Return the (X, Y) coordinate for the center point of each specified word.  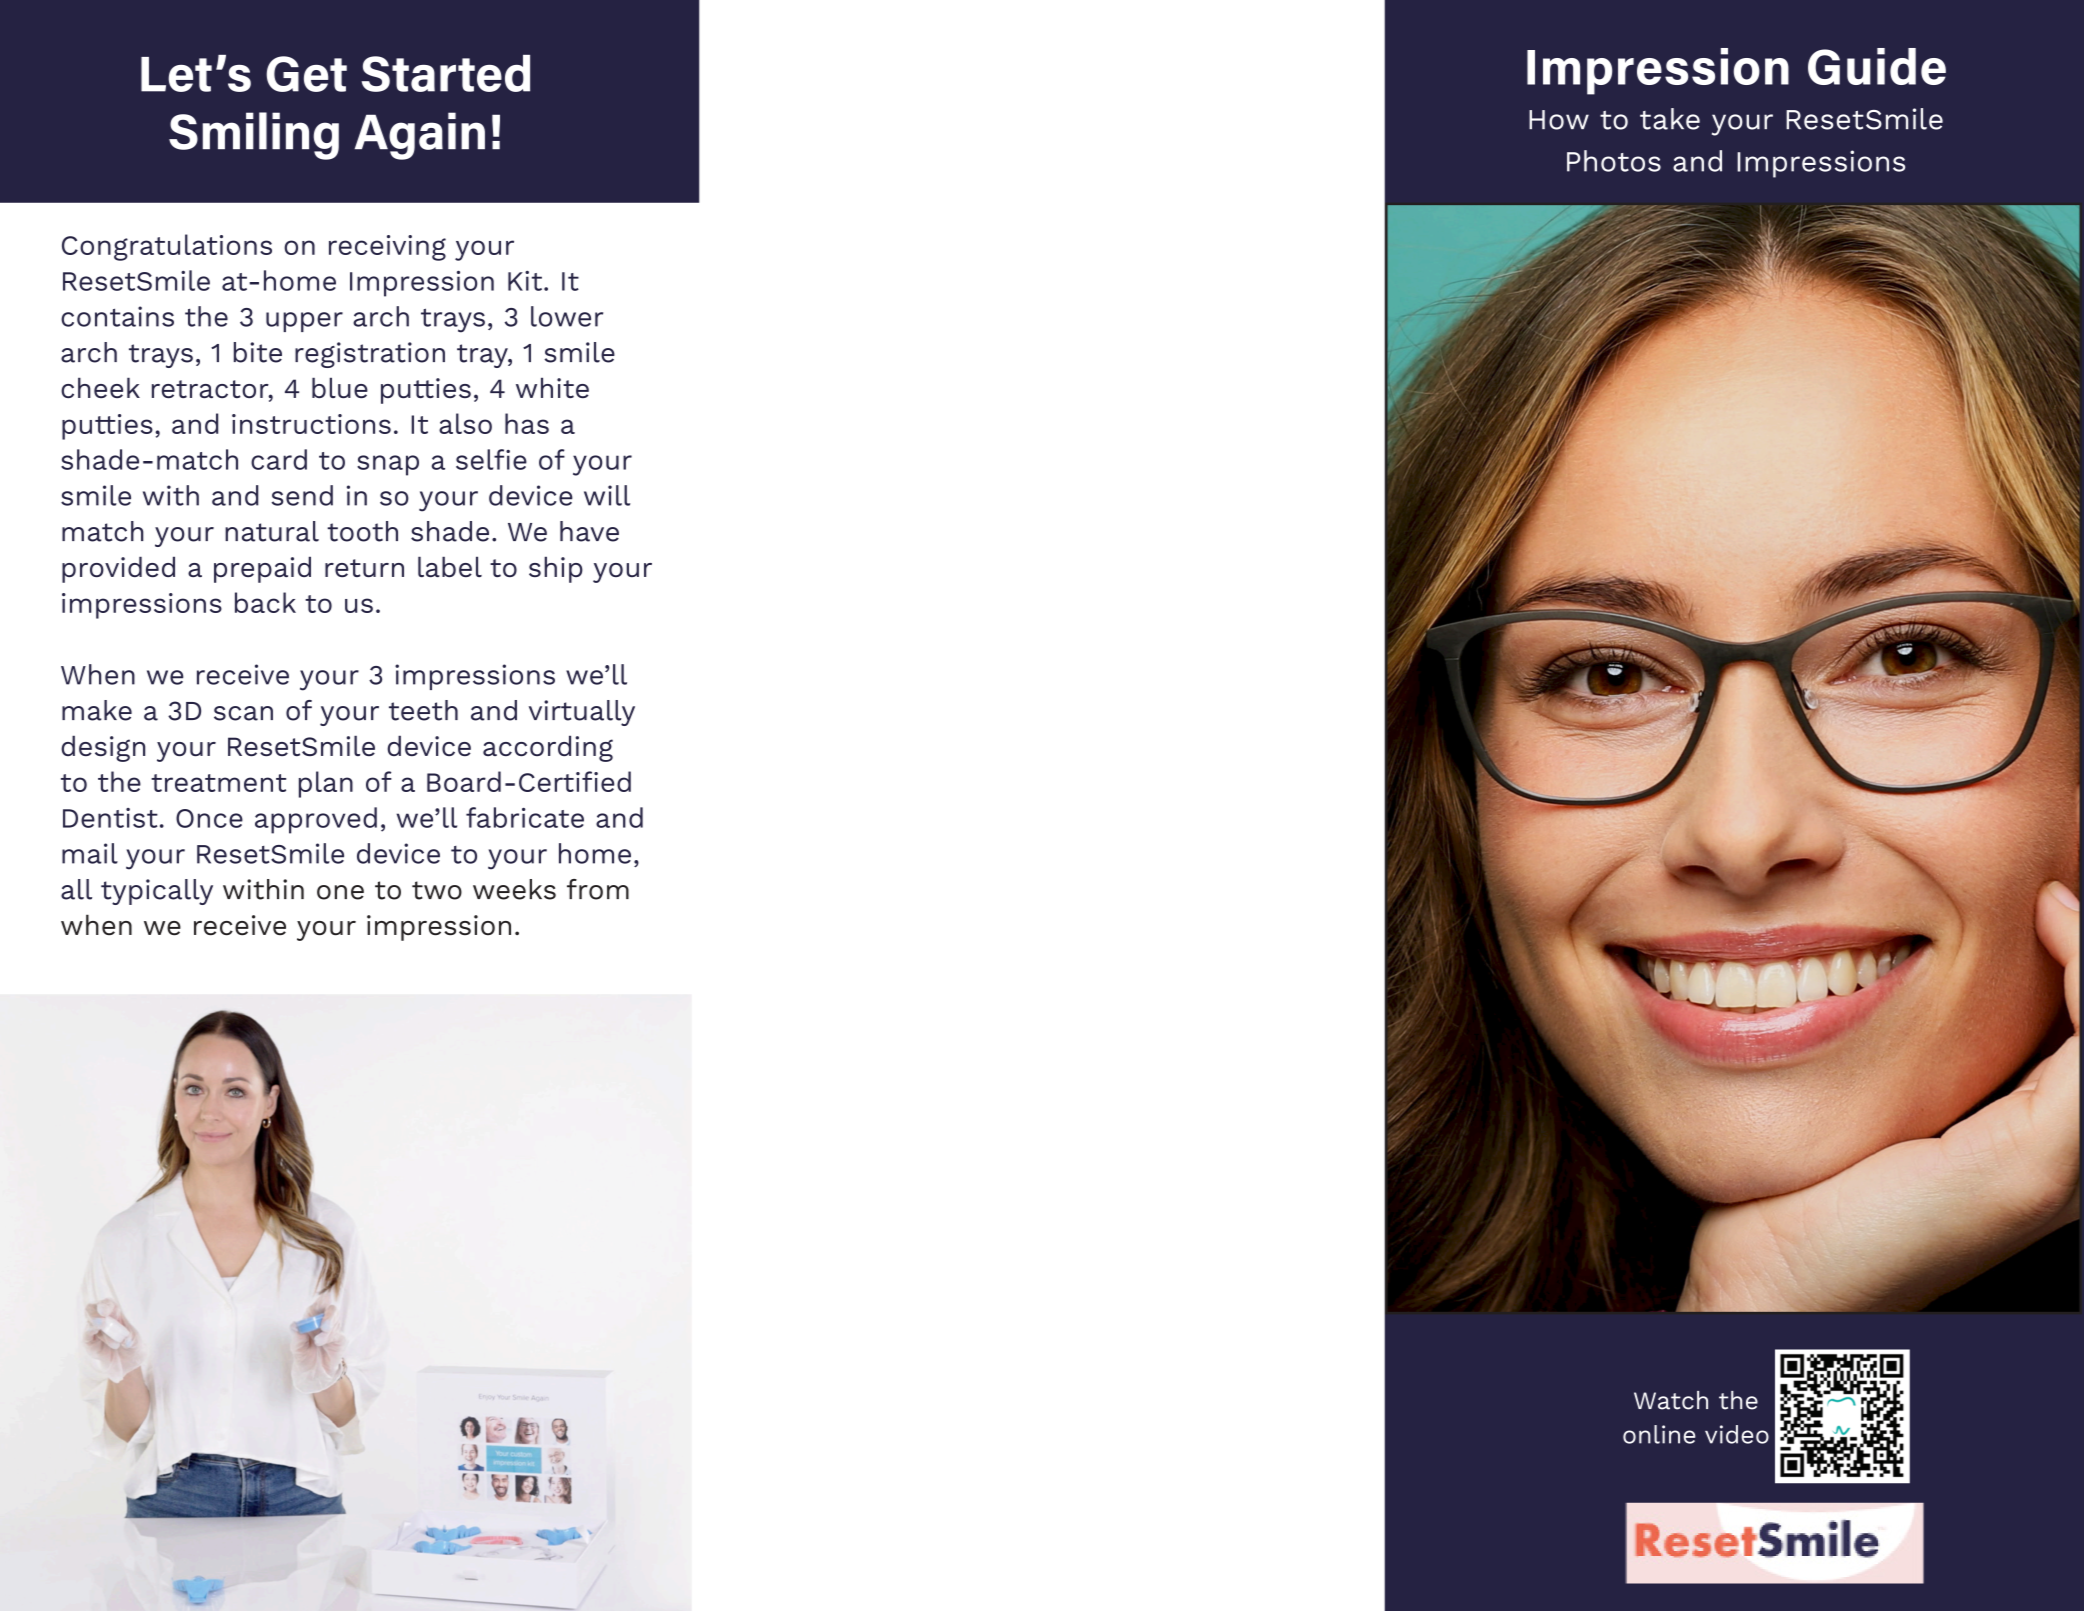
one (340, 892)
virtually (582, 713)
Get (306, 74)
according (548, 748)
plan (326, 784)
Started (445, 73)
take (1670, 119)
